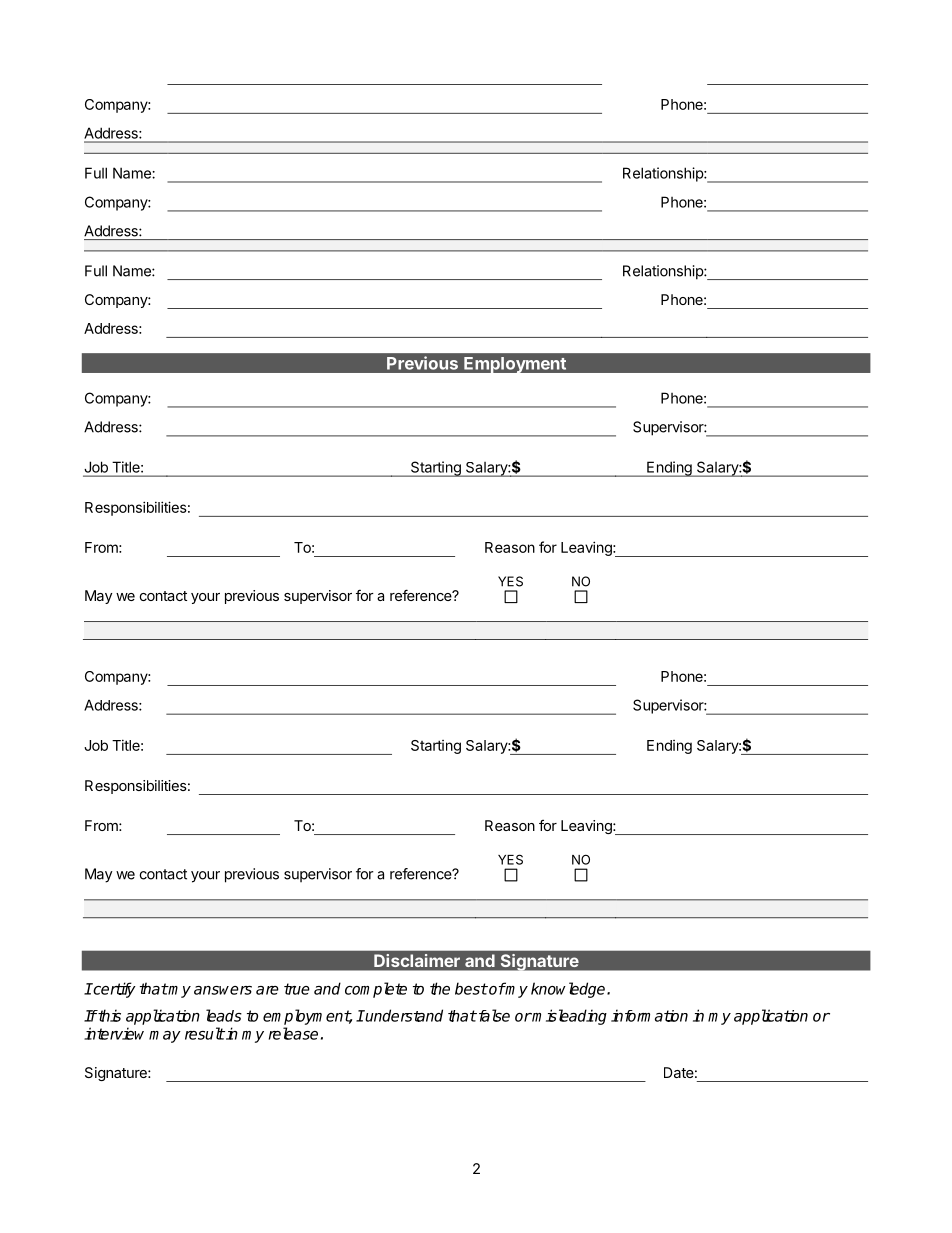 Image resolution: width=952 pixels, height=1233 pixels. What do you see at coordinates (569, 1017) in the screenshot?
I see `misleading` at bounding box center [569, 1017].
